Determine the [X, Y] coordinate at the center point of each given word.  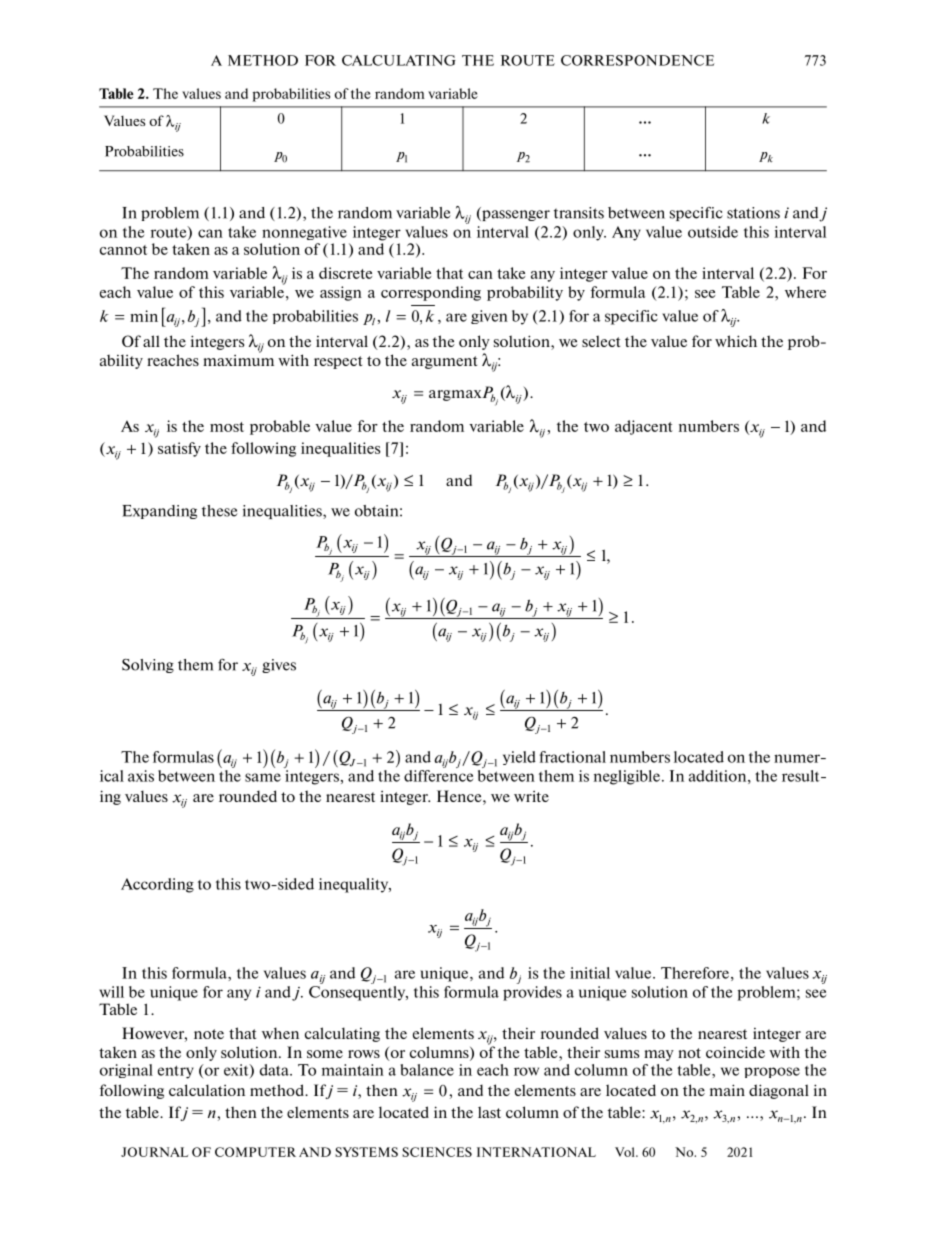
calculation [207, 1090]
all [151, 341]
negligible [627, 777]
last [489, 1112]
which [736, 341]
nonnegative [304, 233]
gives [279, 666]
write [531, 796]
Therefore [695, 973]
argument [444, 362]
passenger [515, 215]
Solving [148, 666]
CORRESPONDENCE [637, 60]
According [157, 885]
